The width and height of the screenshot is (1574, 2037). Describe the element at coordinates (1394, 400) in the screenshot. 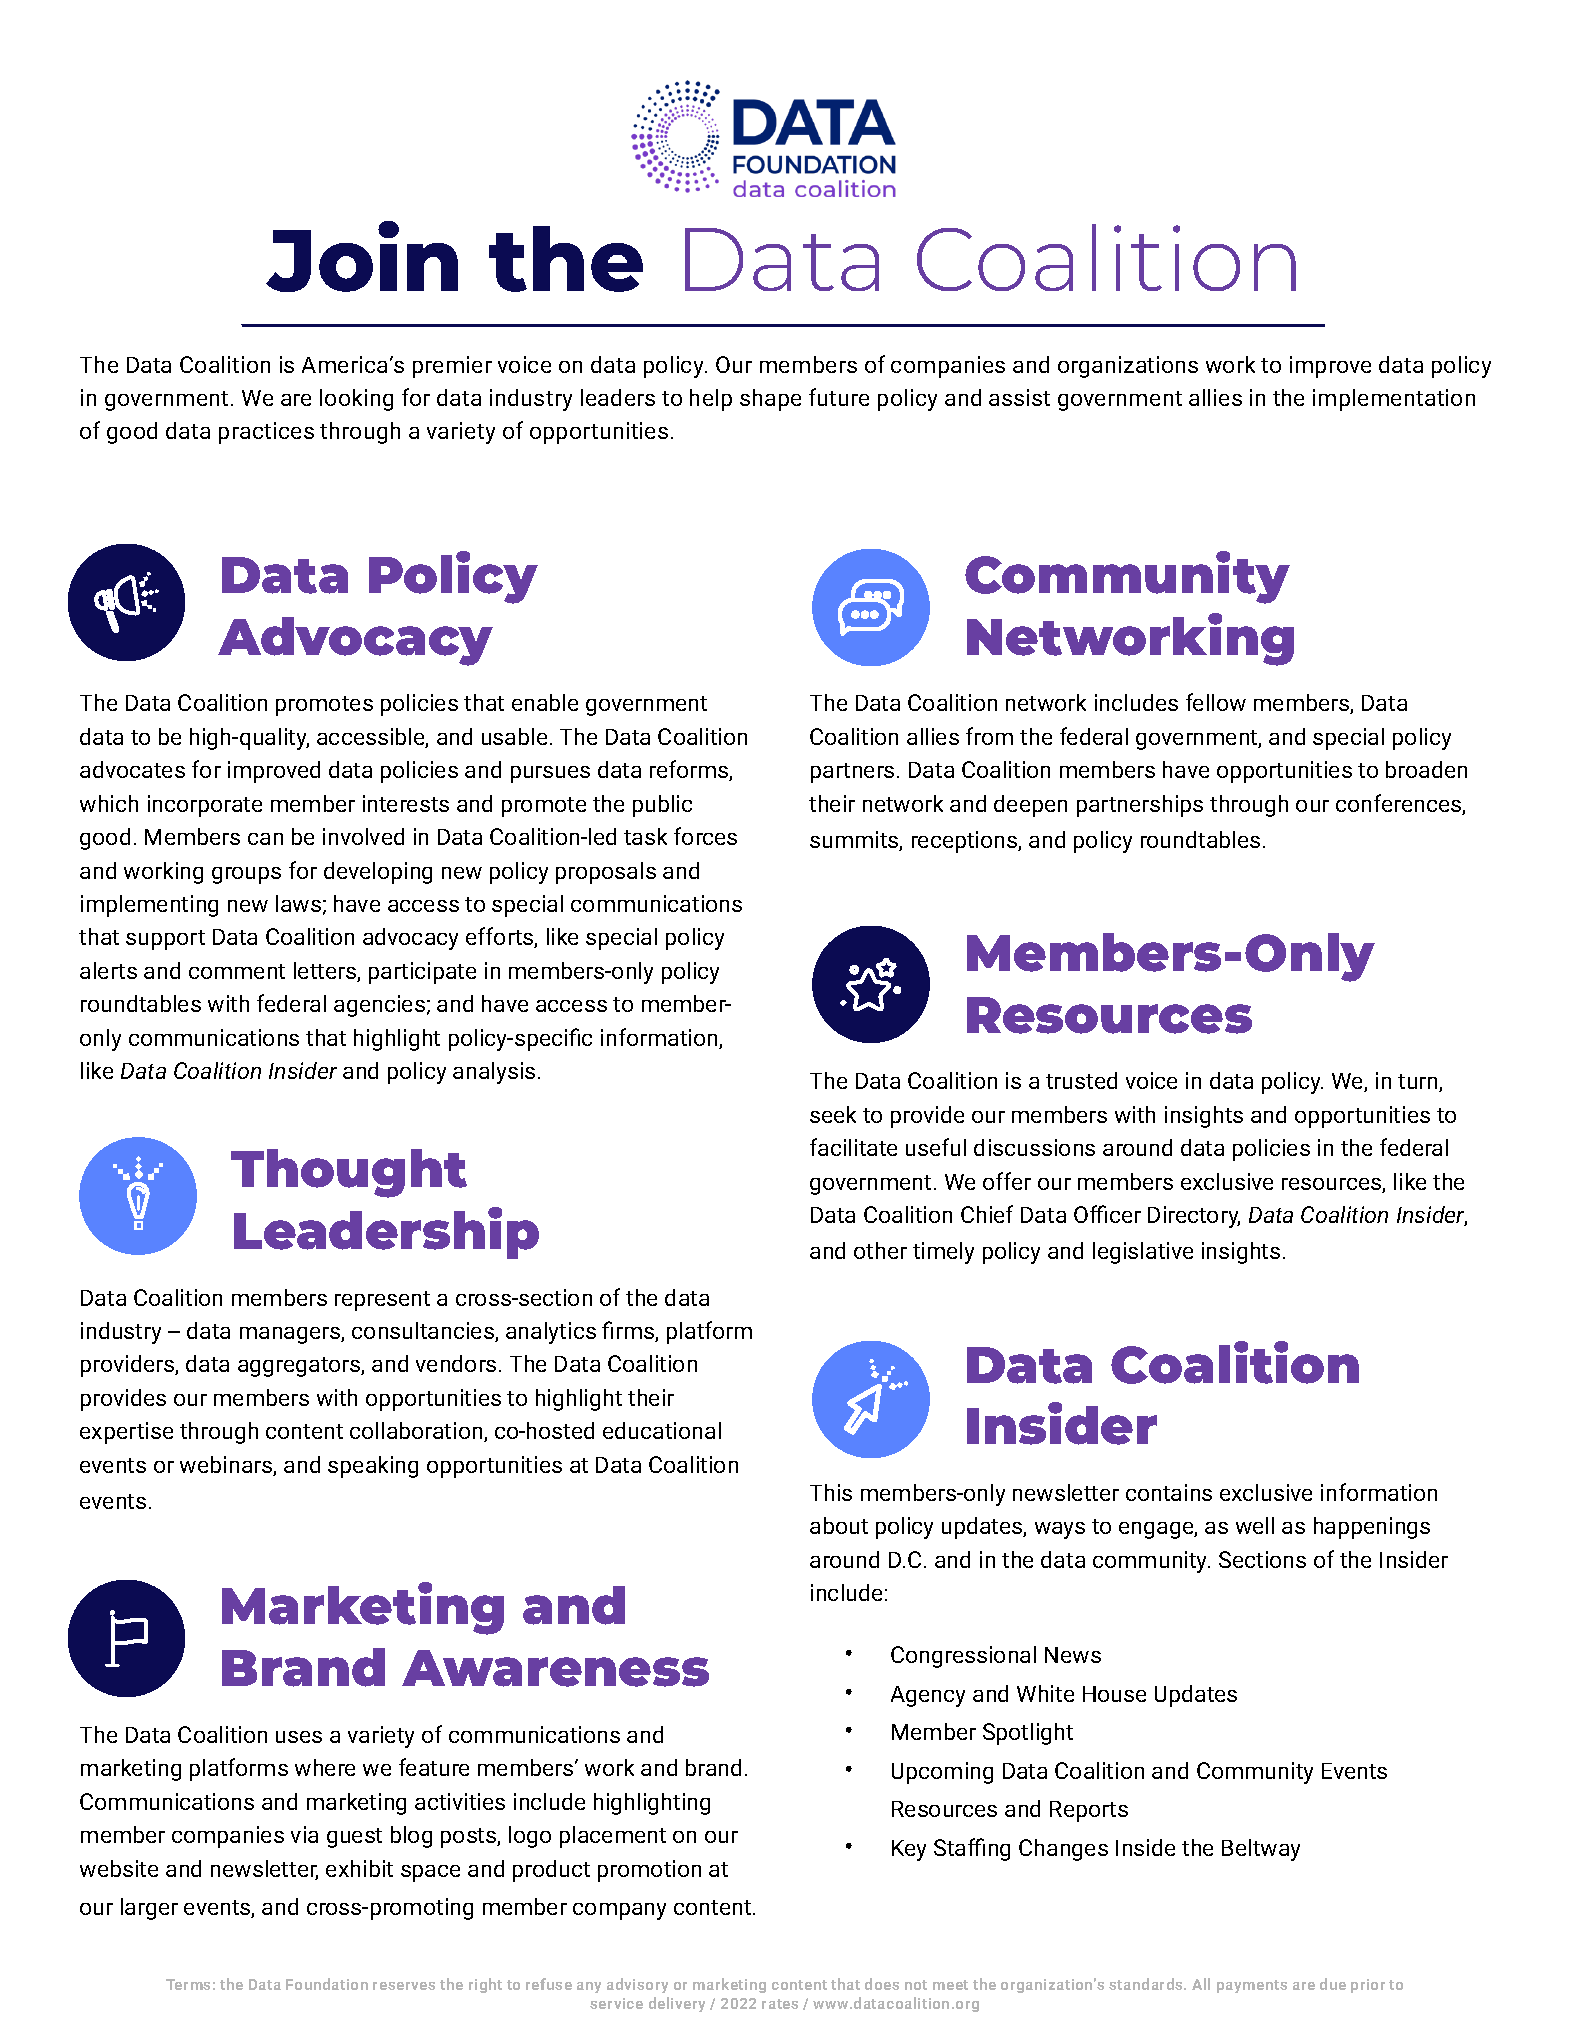

I see `implementation` at that location.
